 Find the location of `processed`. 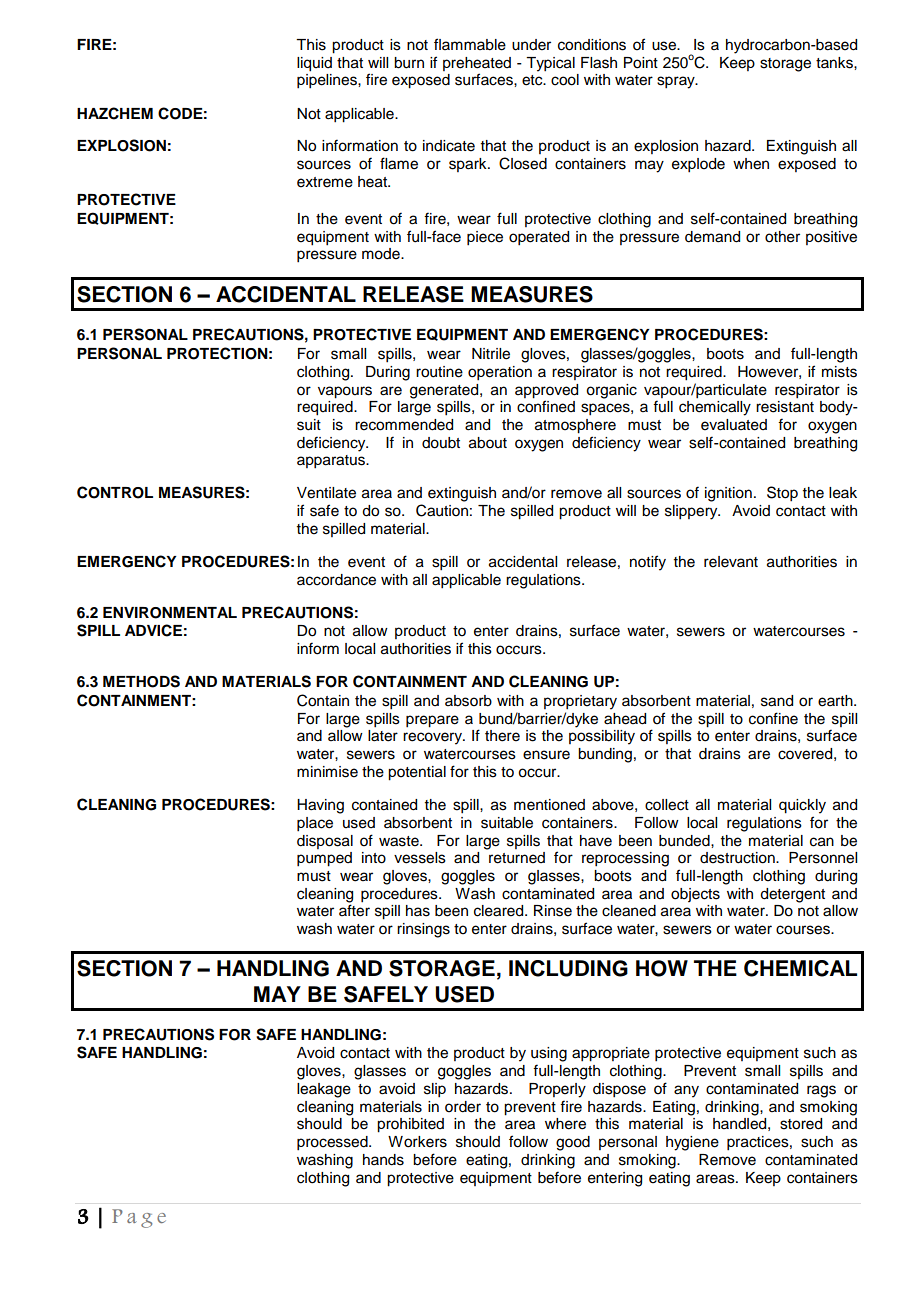

processed is located at coordinates (333, 1143).
